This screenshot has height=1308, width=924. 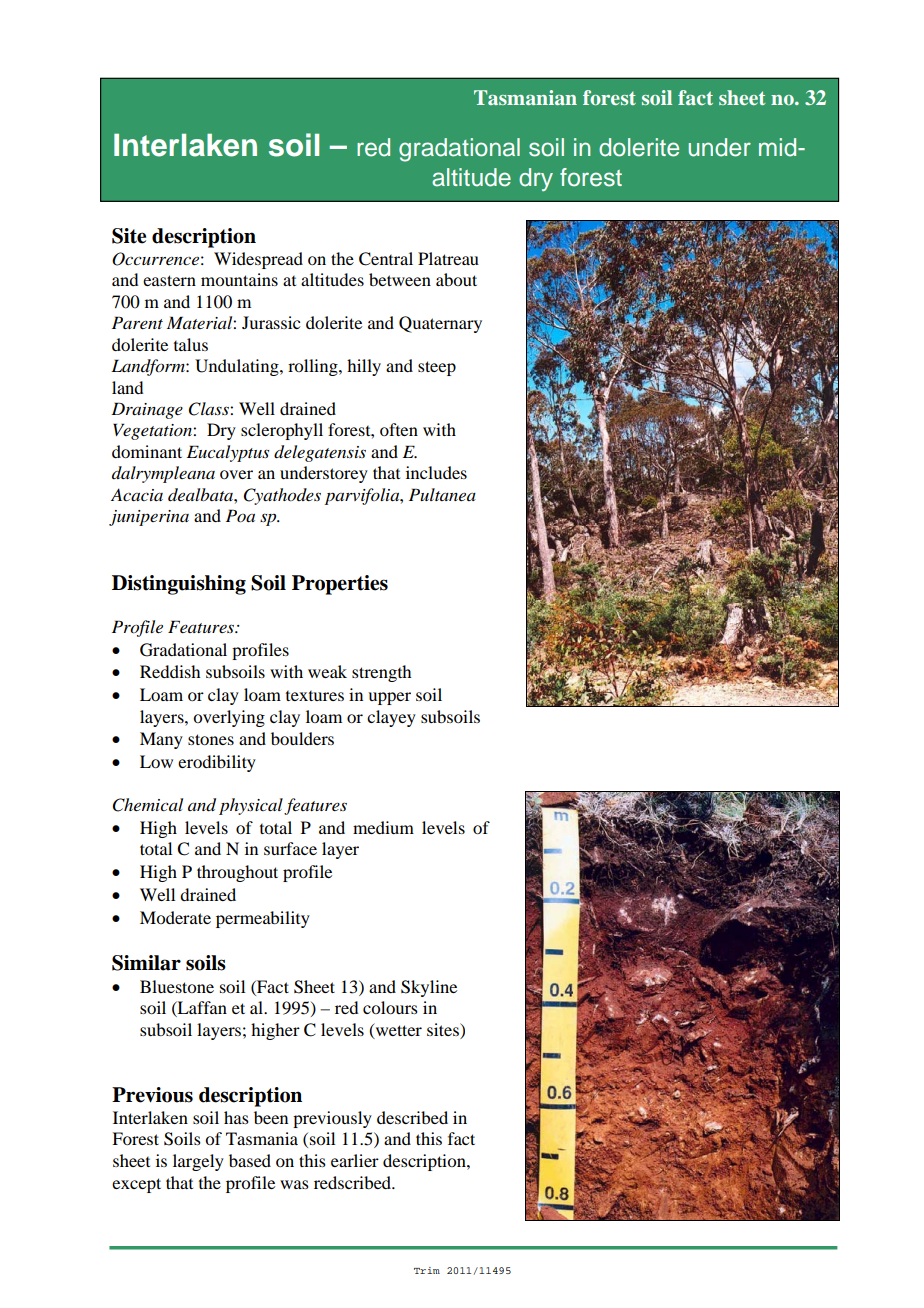 I want to click on between, so click(x=400, y=279).
